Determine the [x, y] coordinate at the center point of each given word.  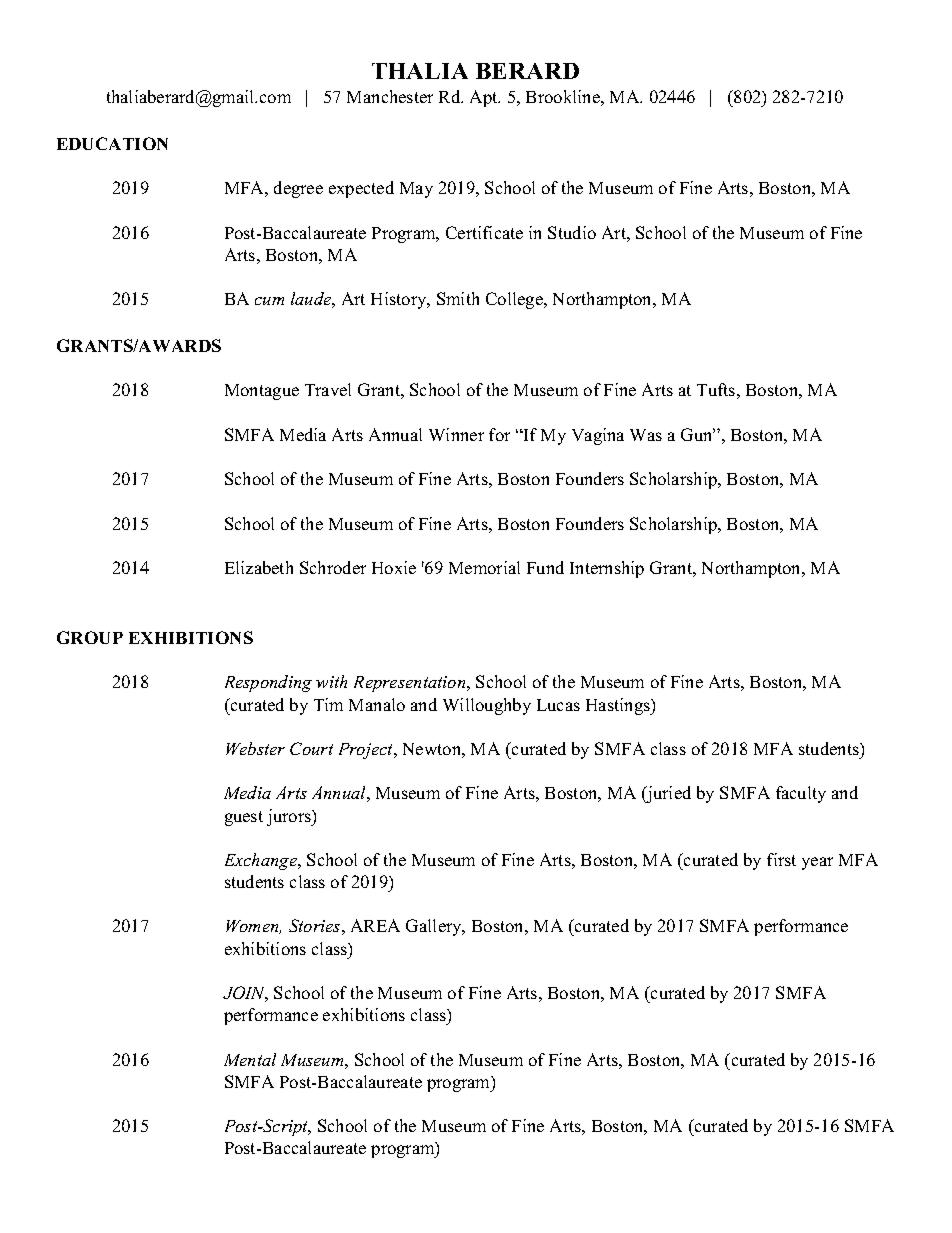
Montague [262, 392]
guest [244, 818]
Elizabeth [259, 567]
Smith [458, 298]
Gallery [435, 927]
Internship [607, 569]
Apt [485, 98]
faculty [801, 794]
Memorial [484, 567]
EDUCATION [112, 143]
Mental [250, 1059]
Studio [572, 232]
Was [646, 435]
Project [367, 751]
